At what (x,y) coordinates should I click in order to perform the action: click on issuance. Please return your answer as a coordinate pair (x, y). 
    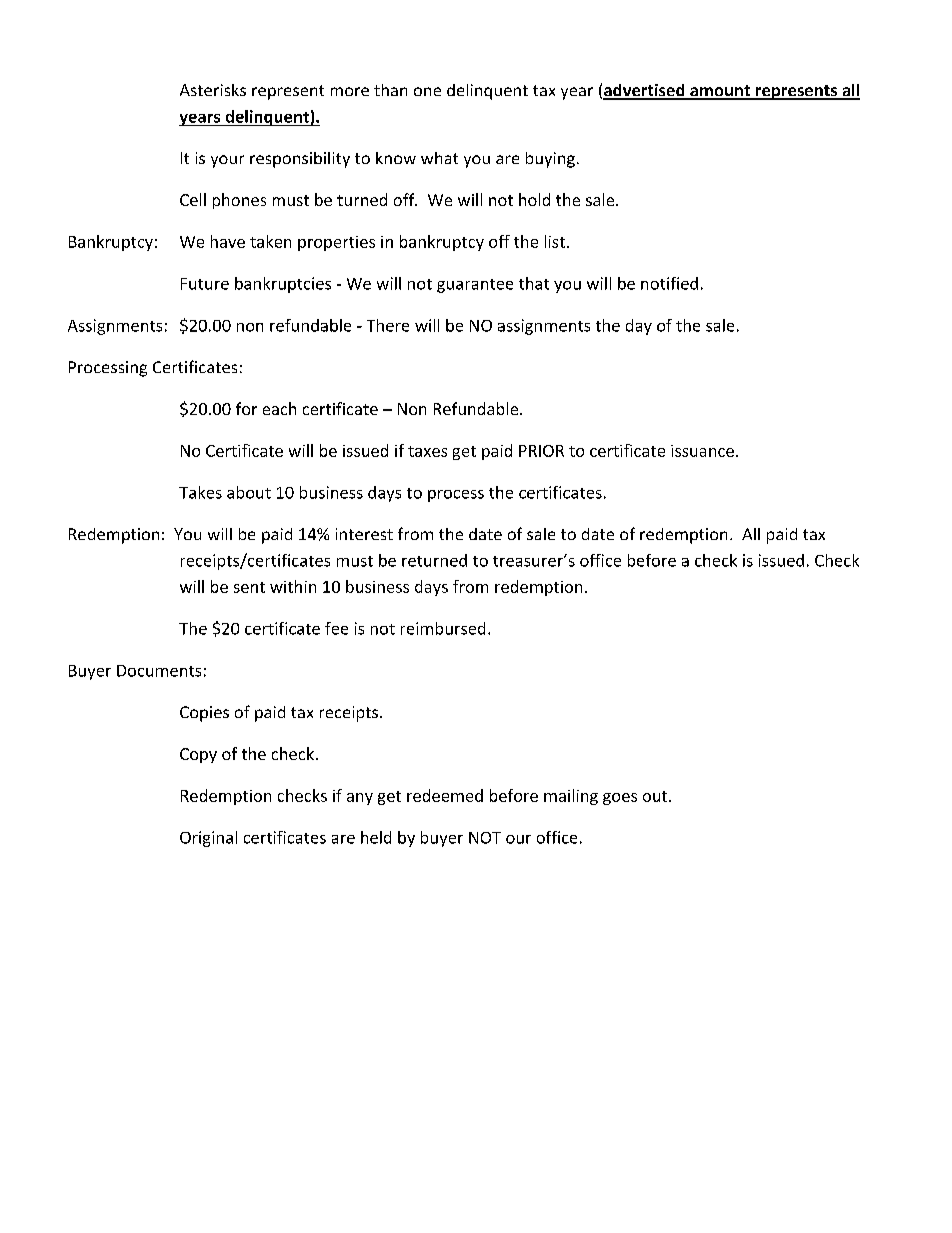
    Looking at the image, I should click on (702, 451).
